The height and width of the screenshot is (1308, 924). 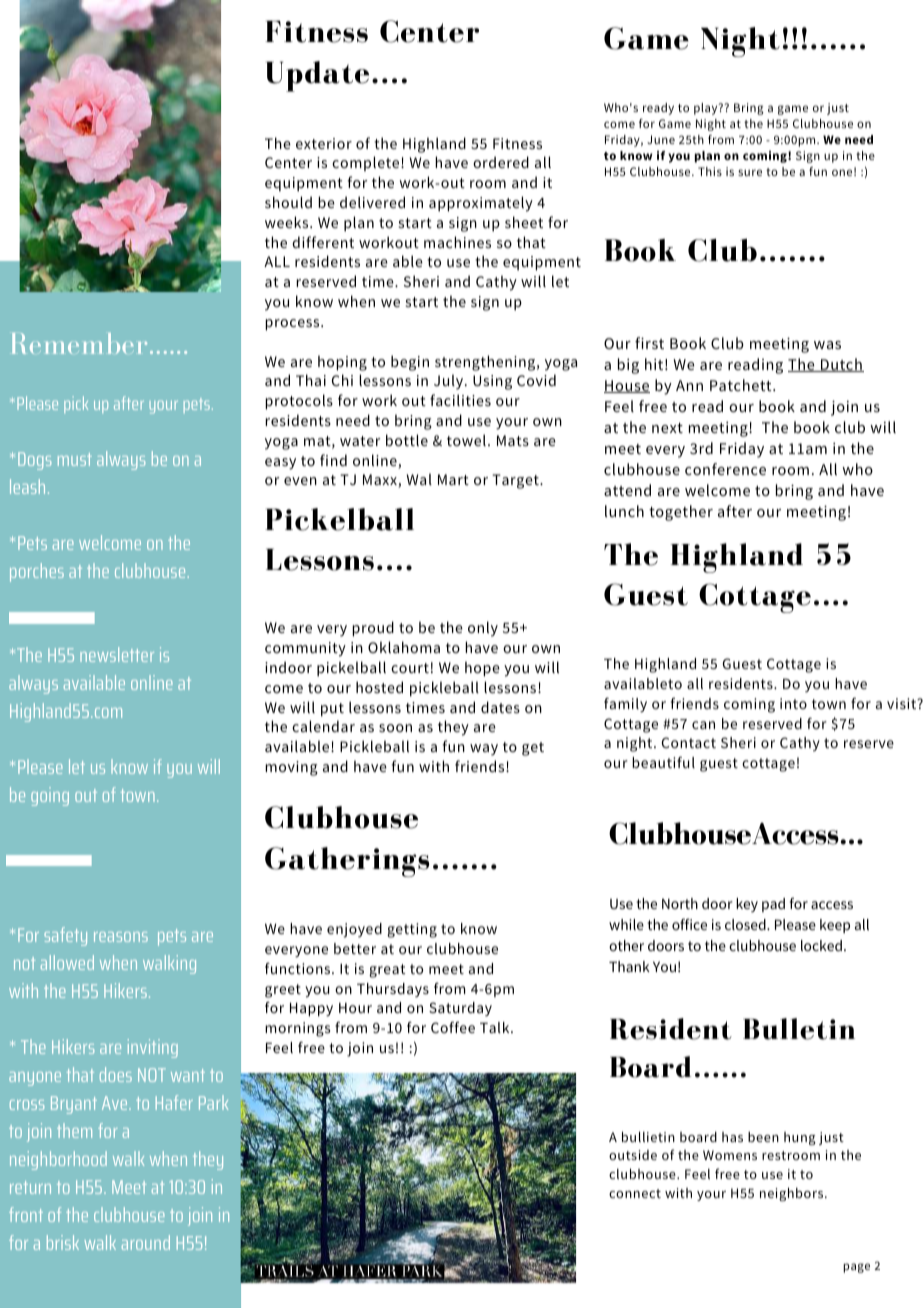 I want to click on connect, so click(x=635, y=1193).
